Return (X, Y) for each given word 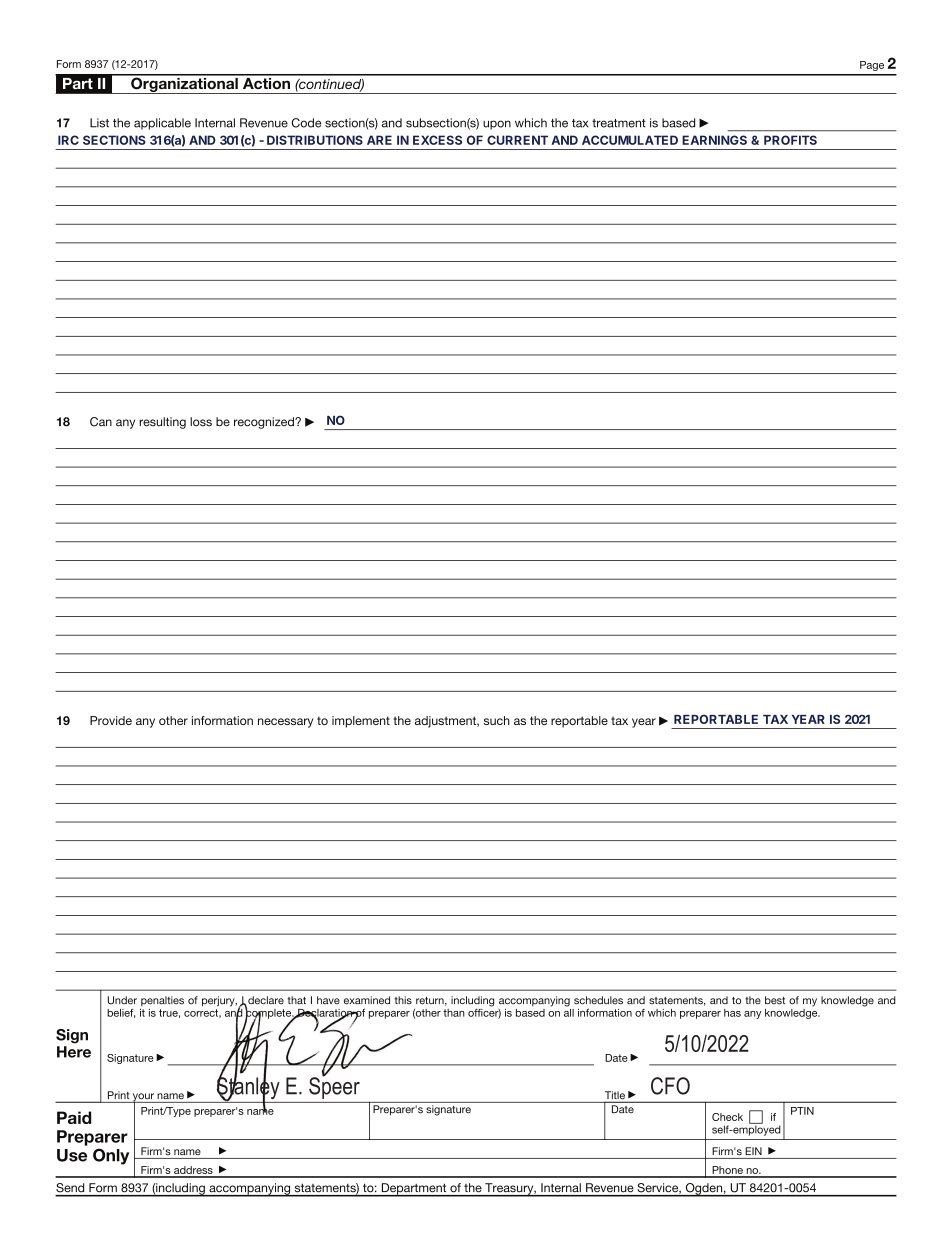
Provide (111, 720)
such (497, 720)
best (775, 1000)
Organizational (184, 84)
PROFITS (790, 140)
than (454, 1013)
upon (497, 125)
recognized (265, 423)
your (143, 1098)
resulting (162, 423)
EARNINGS (714, 140)
